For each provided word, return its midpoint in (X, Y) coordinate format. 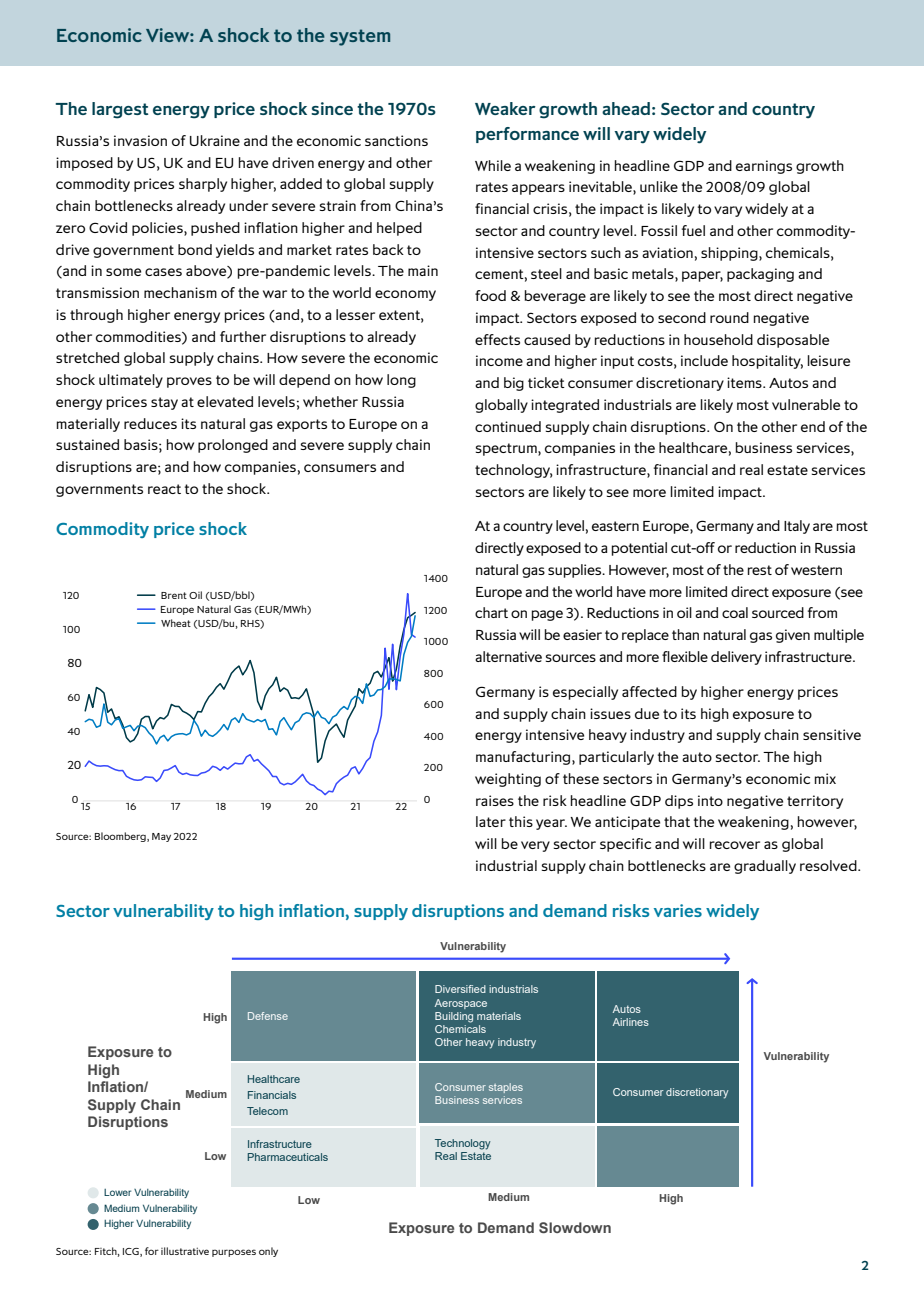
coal (735, 612)
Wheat (176, 623)
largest (120, 110)
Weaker (505, 108)
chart (491, 612)
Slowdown (575, 1227)
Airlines (631, 1022)
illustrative (185, 1251)
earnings (764, 167)
